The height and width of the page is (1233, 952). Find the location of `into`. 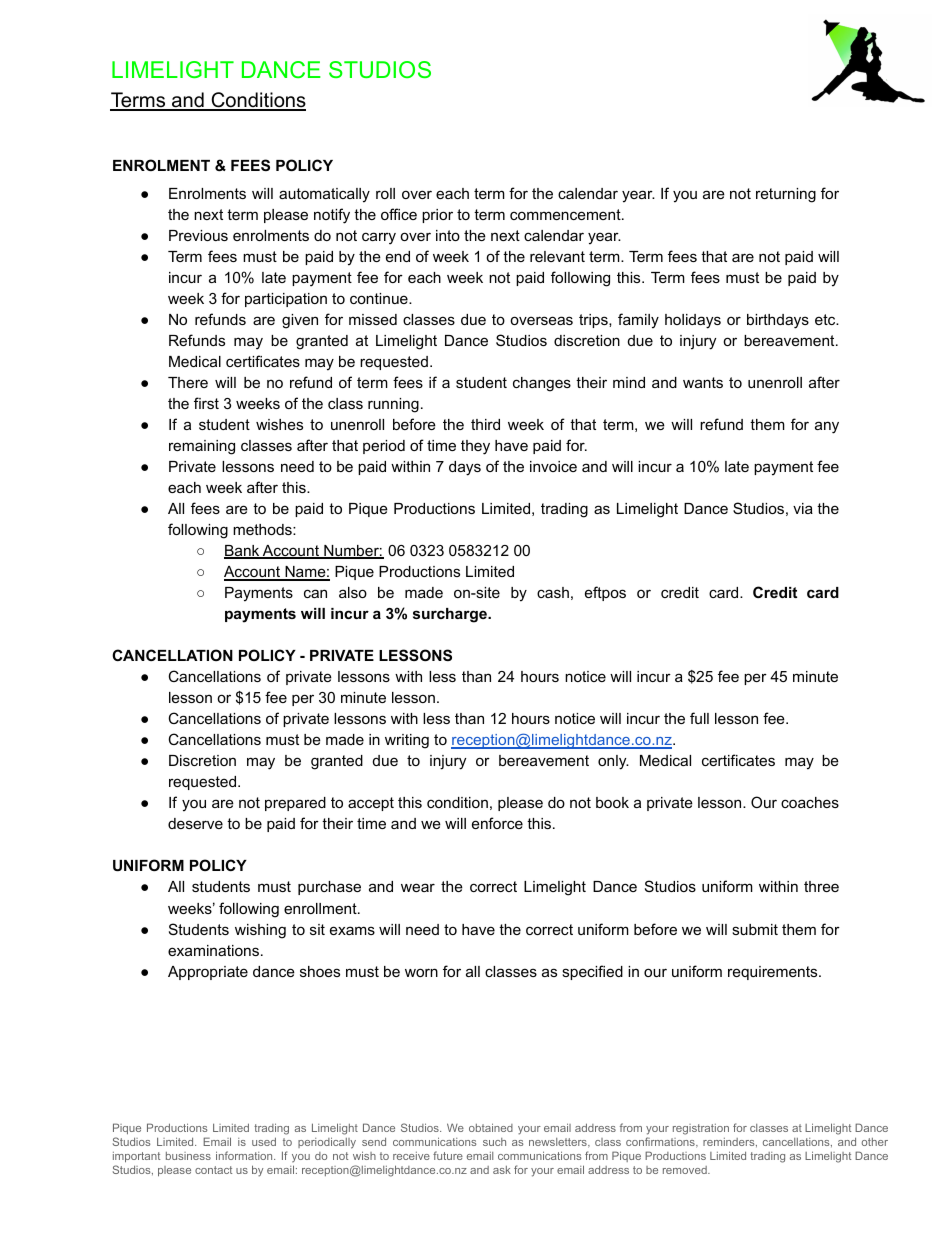

into is located at coordinates (448, 235).
